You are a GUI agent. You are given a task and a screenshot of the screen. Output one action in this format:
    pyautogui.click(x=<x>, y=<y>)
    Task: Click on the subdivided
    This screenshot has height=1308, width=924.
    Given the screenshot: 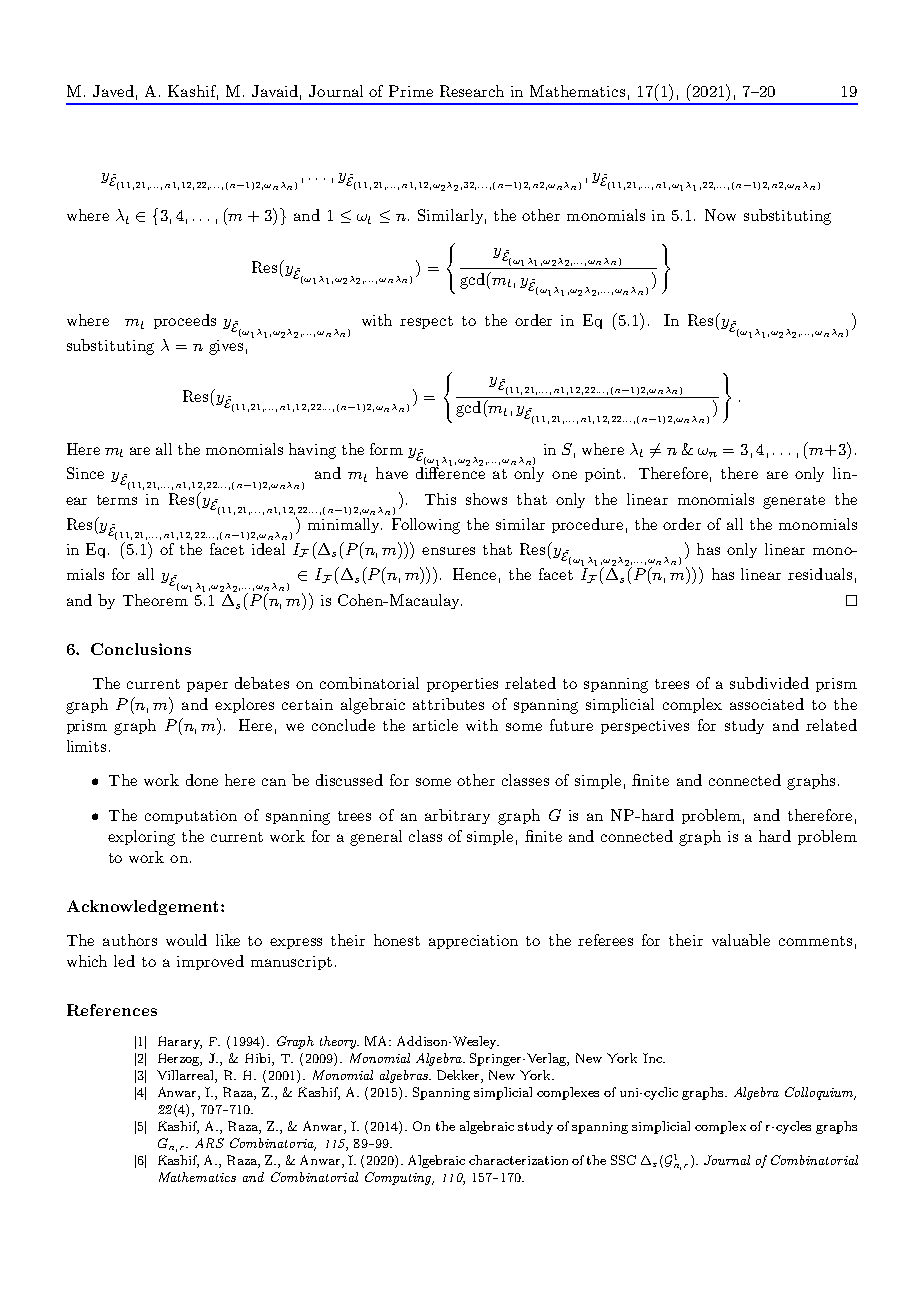 What is the action you would take?
    pyautogui.click(x=769, y=683)
